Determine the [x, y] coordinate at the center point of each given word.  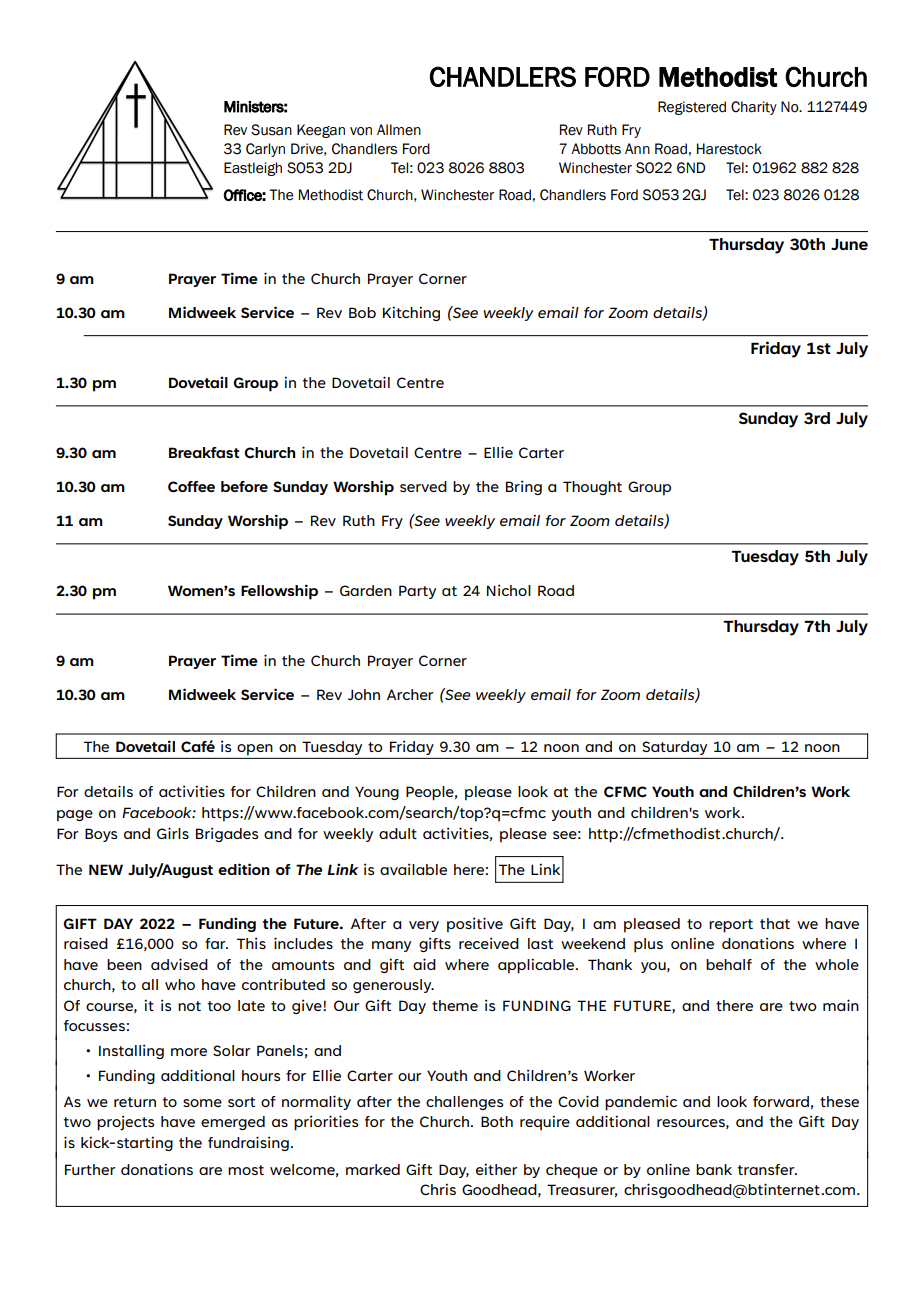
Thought [592, 488]
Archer [410, 694]
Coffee [191, 487]
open [255, 750]
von [361, 131]
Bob [362, 312]
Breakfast [204, 452]
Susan [271, 130]
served [423, 486]
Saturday [674, 748]
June [849, 244]
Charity [754, 108]
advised [179, 964]
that [775, 923]
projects [125, 1123]
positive [475, 925]
